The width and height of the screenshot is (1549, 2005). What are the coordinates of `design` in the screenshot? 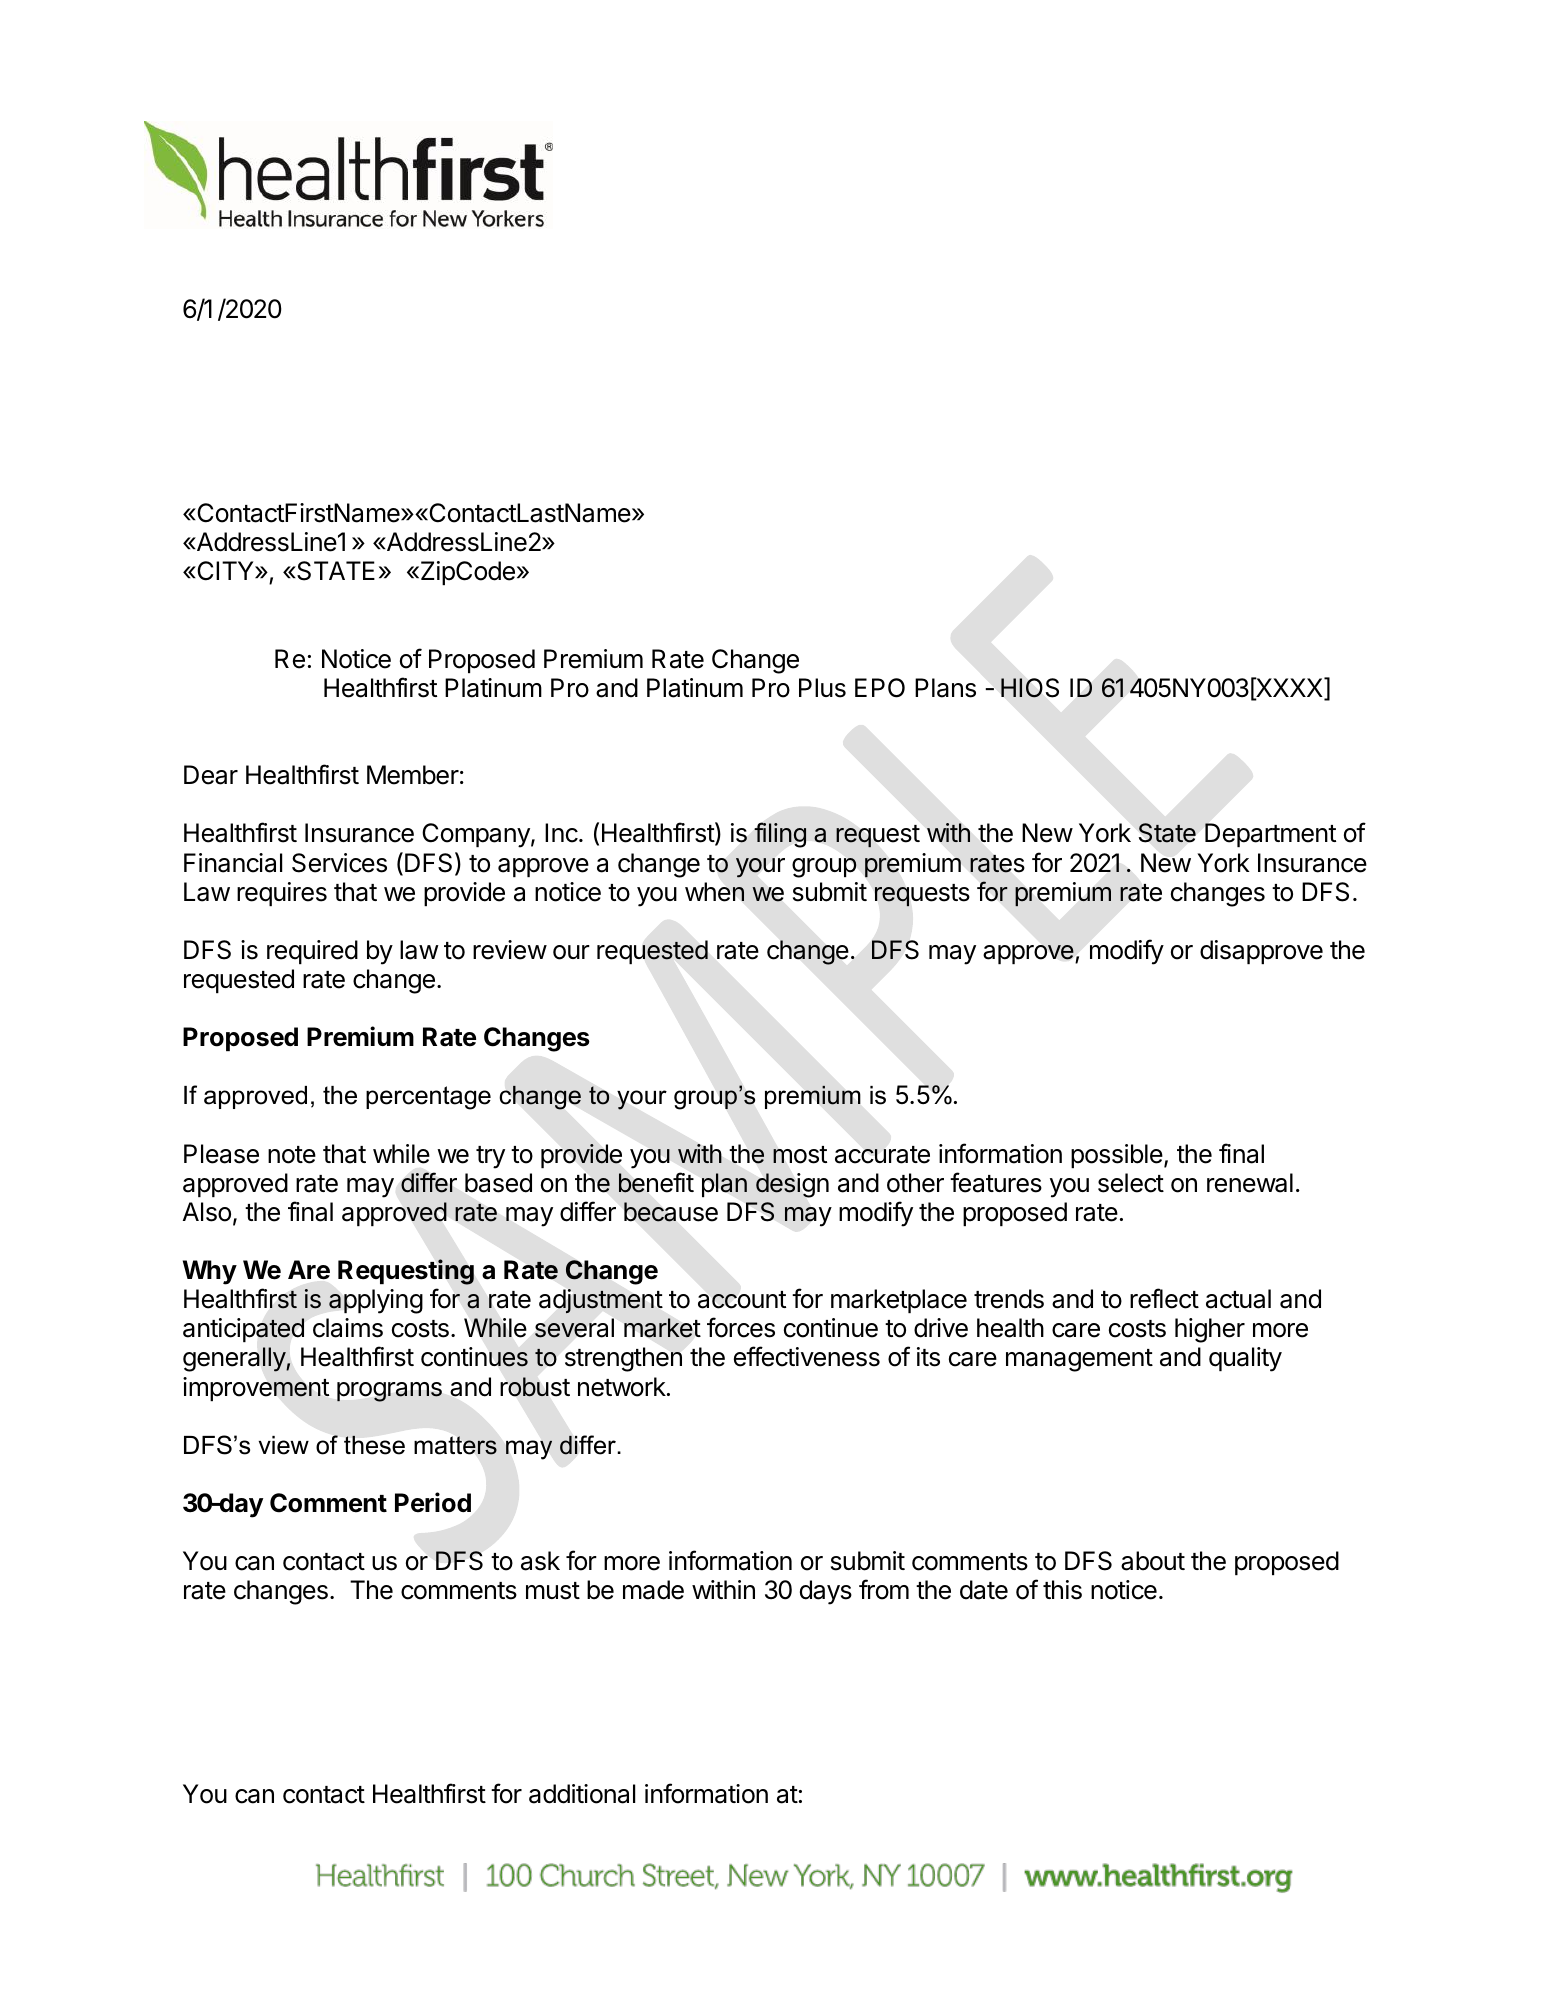 It's located at (792, 1185).
